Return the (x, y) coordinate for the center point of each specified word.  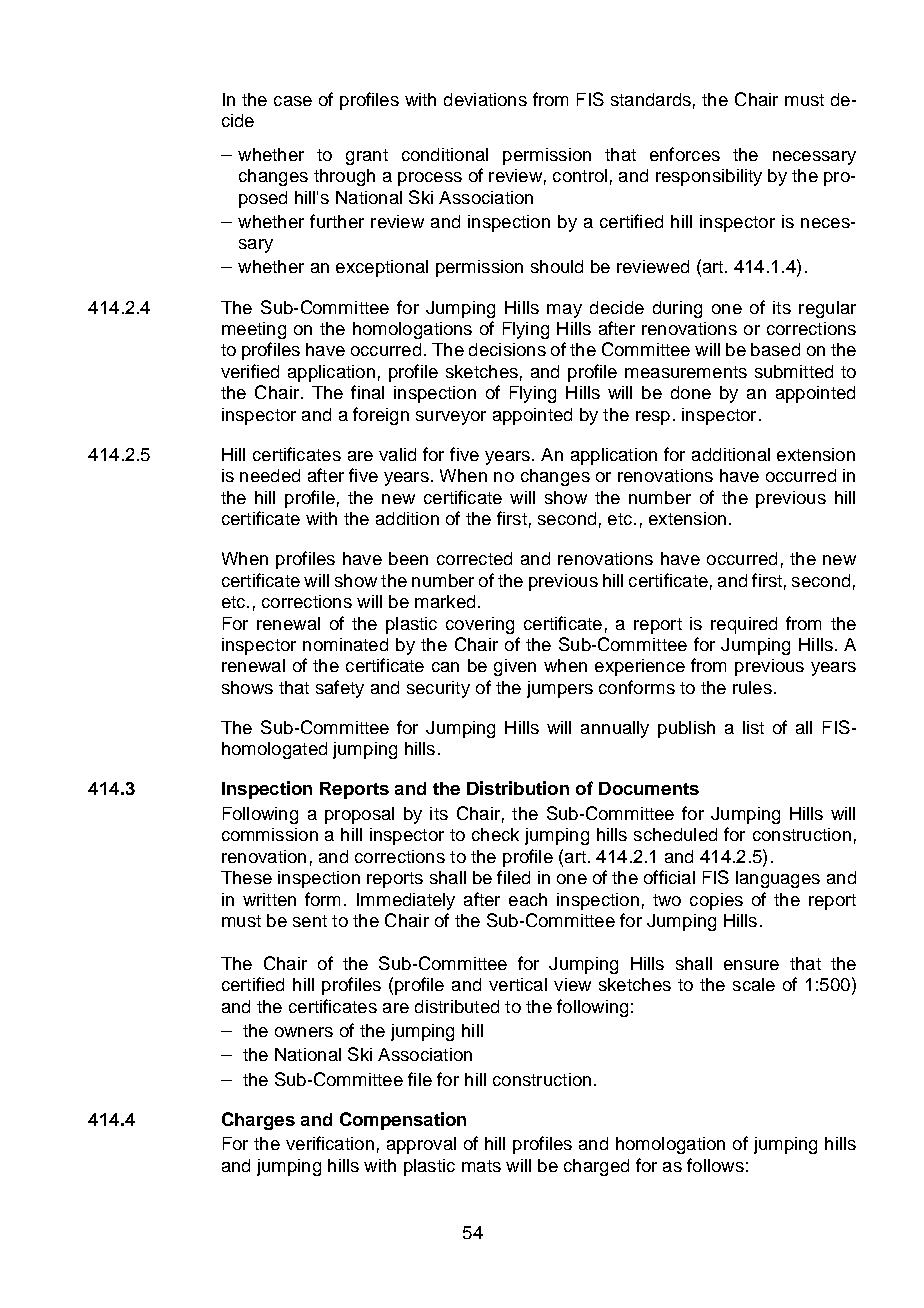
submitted (794, 371)
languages (778, 879)
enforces (685, 154)
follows (715, 1165)
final (367, 392)
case (293, 101)
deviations (485, 99)
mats (481, 1166)
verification (330, 1143)
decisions (507, 349)
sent (310, 921)
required (744, 625)
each (528, 899)
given (515, 667)
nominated (345, 644)
